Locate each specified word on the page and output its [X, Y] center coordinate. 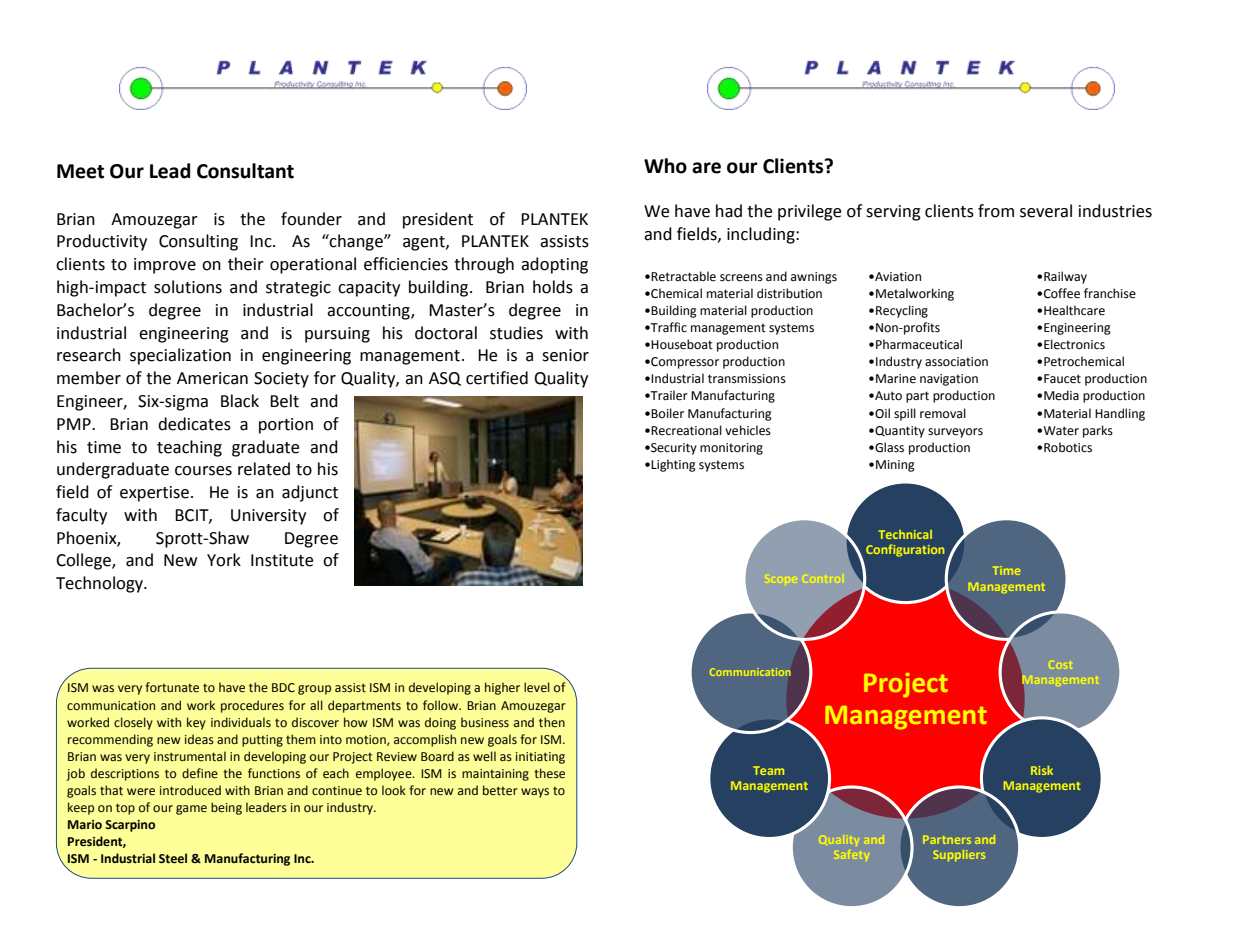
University [268, 517]
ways [535, 793]
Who [665, 166]
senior [565, 355]
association [956, 362]
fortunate [172, 687]
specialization [180, 356]
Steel [173, 858]
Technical [905, 534]
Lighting [673, 465]
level [537, 687]
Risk [1042, 770]
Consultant [245, 171]
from [996, 211]
